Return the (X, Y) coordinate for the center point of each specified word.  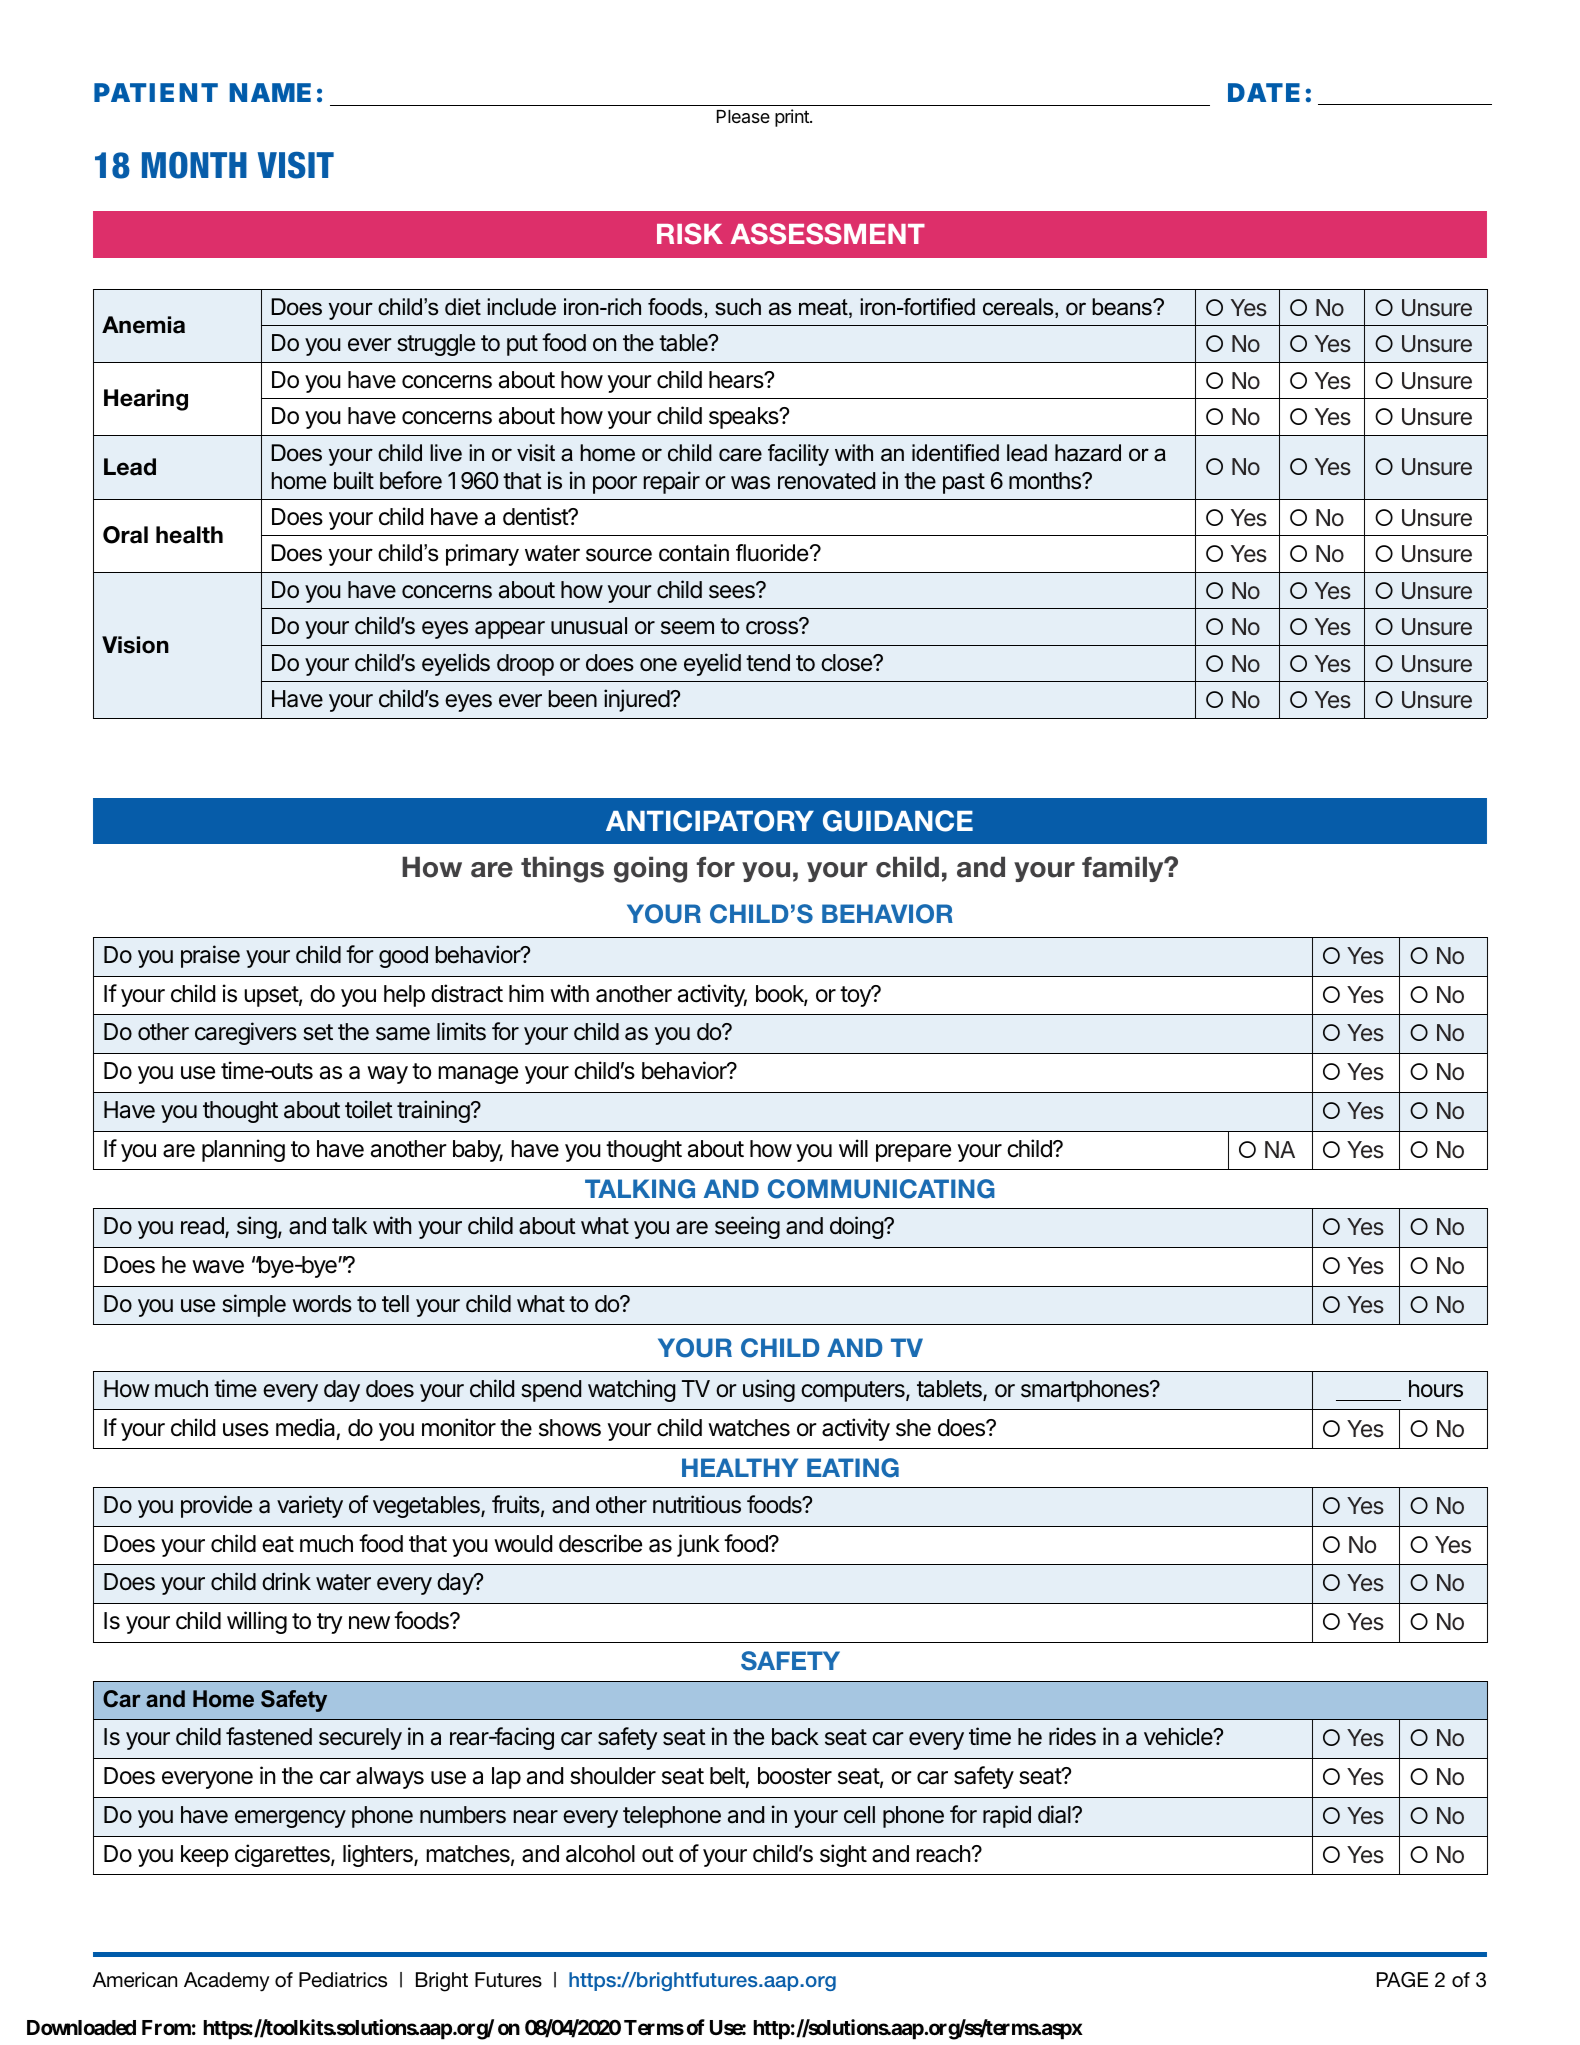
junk (698, 1545)
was (750, 483)
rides (1072, 1736)
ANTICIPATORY (710, 821)
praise (210, 956)
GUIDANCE (898, 821)
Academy (226, 1982)
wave (218, 1267)
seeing (747, 1227)
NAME (270, 92)
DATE (1264, 92)
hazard (1088, 453)
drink (286, 1581)
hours (1436, 1389)
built (354, 480)
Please (743, 116)
